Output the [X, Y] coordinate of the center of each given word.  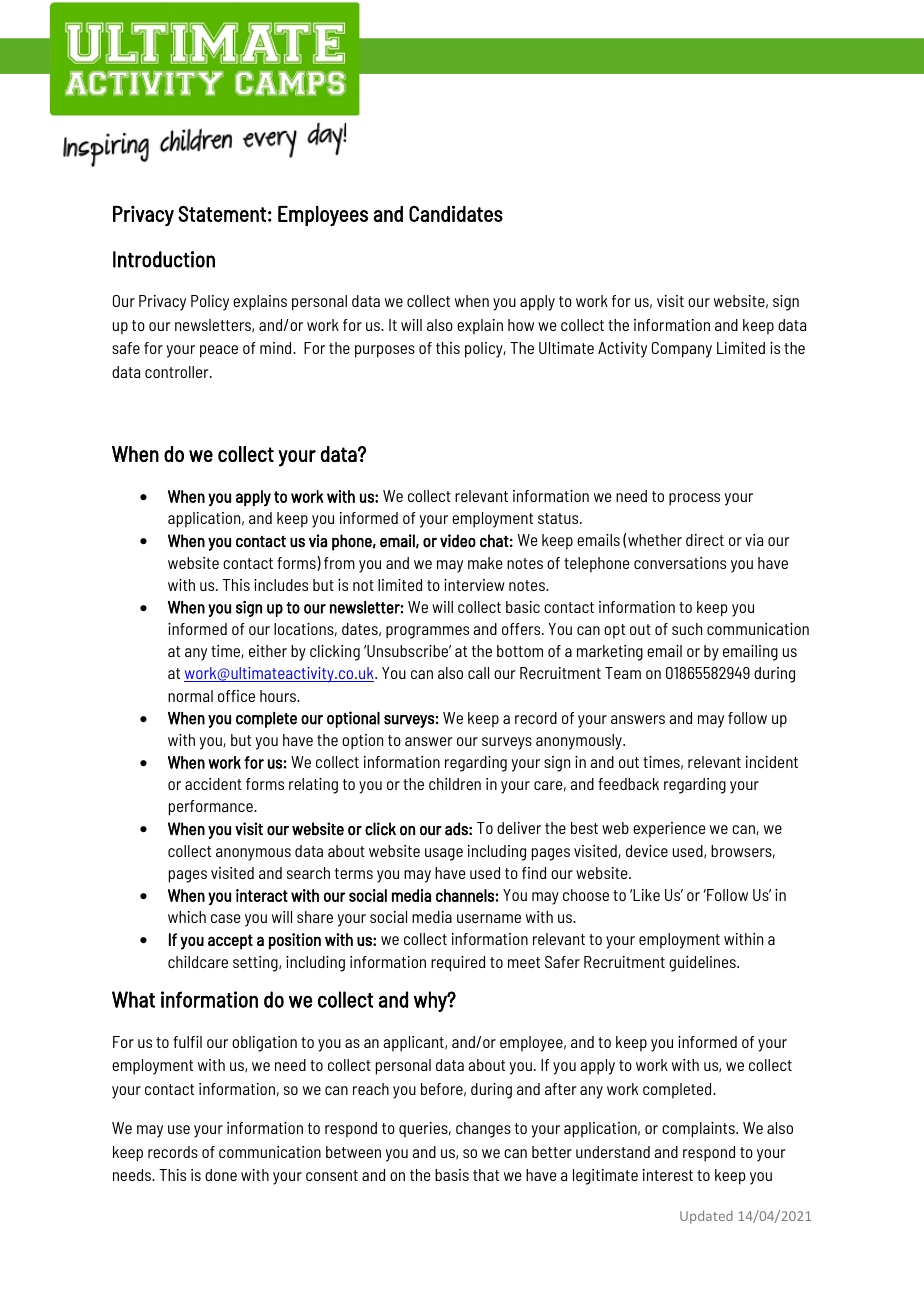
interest [668, 1175]
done [221, 1175]
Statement [222, 214]
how [521, 325]
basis [452, 1175]
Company [682, 350]
